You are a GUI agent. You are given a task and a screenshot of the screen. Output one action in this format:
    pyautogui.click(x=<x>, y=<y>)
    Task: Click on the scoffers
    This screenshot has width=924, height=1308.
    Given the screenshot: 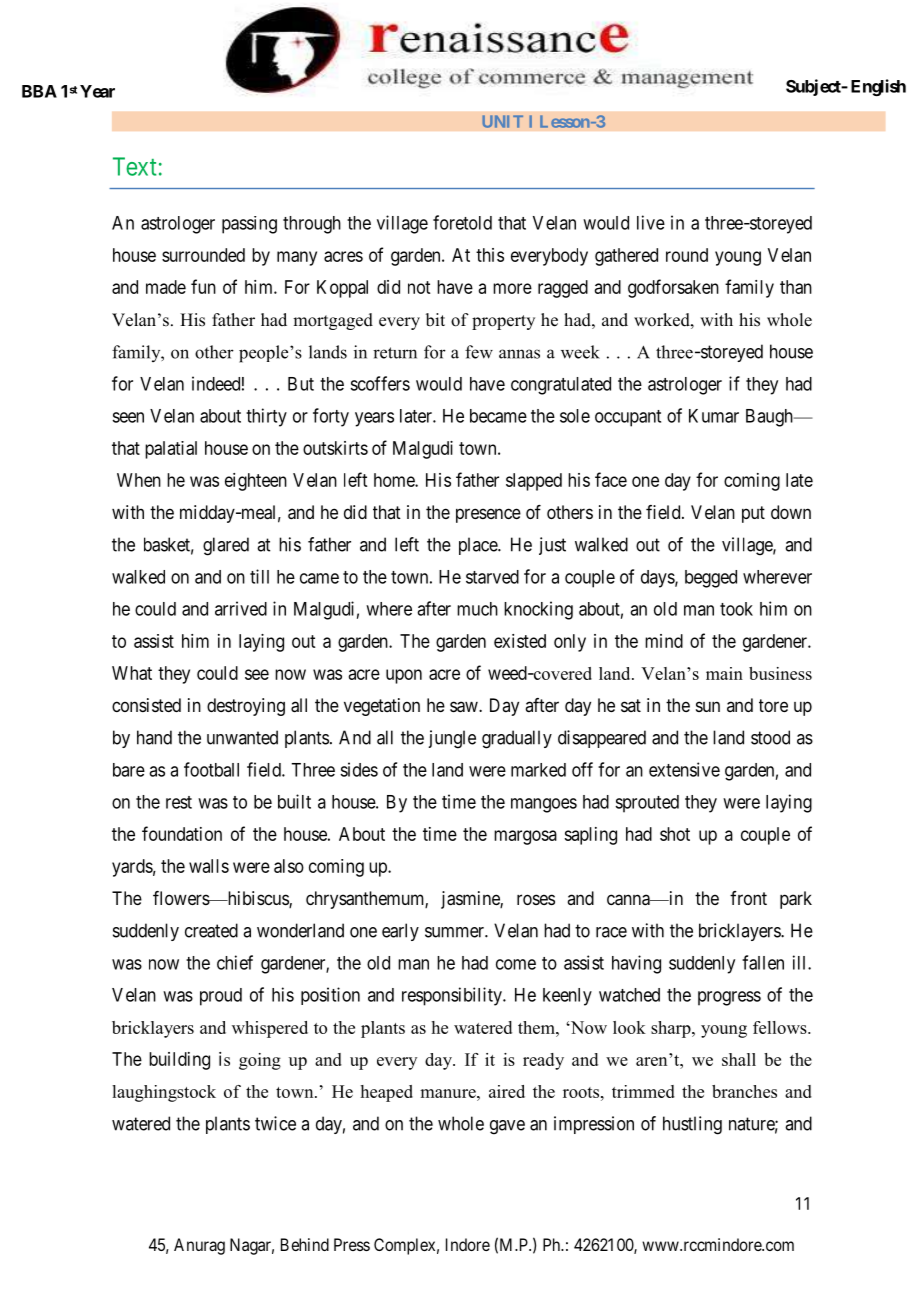 What is the action you would take?
    pyautogui.click(x=380, y=383)
